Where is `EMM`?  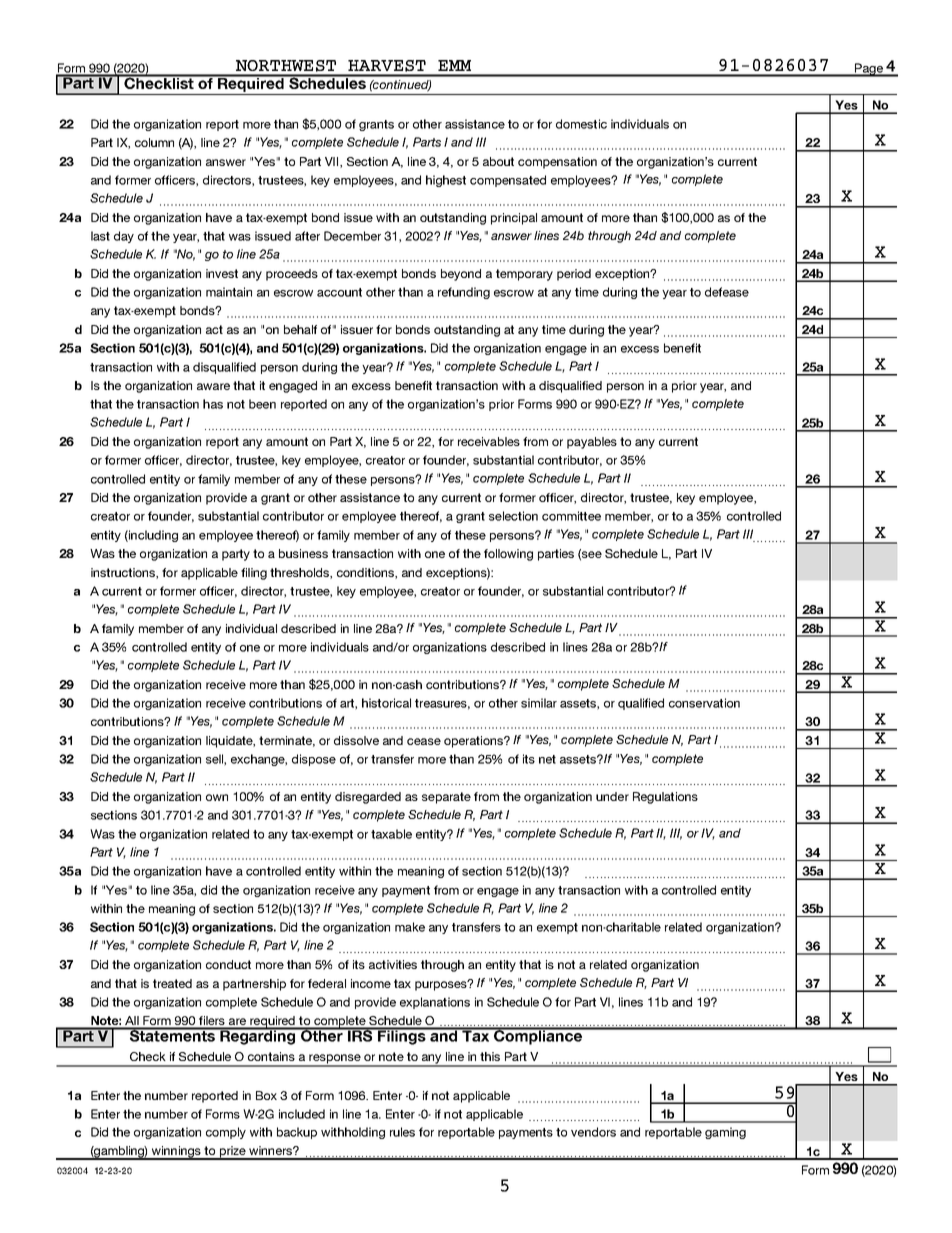 EMM is located at coordinates (454, 65).
